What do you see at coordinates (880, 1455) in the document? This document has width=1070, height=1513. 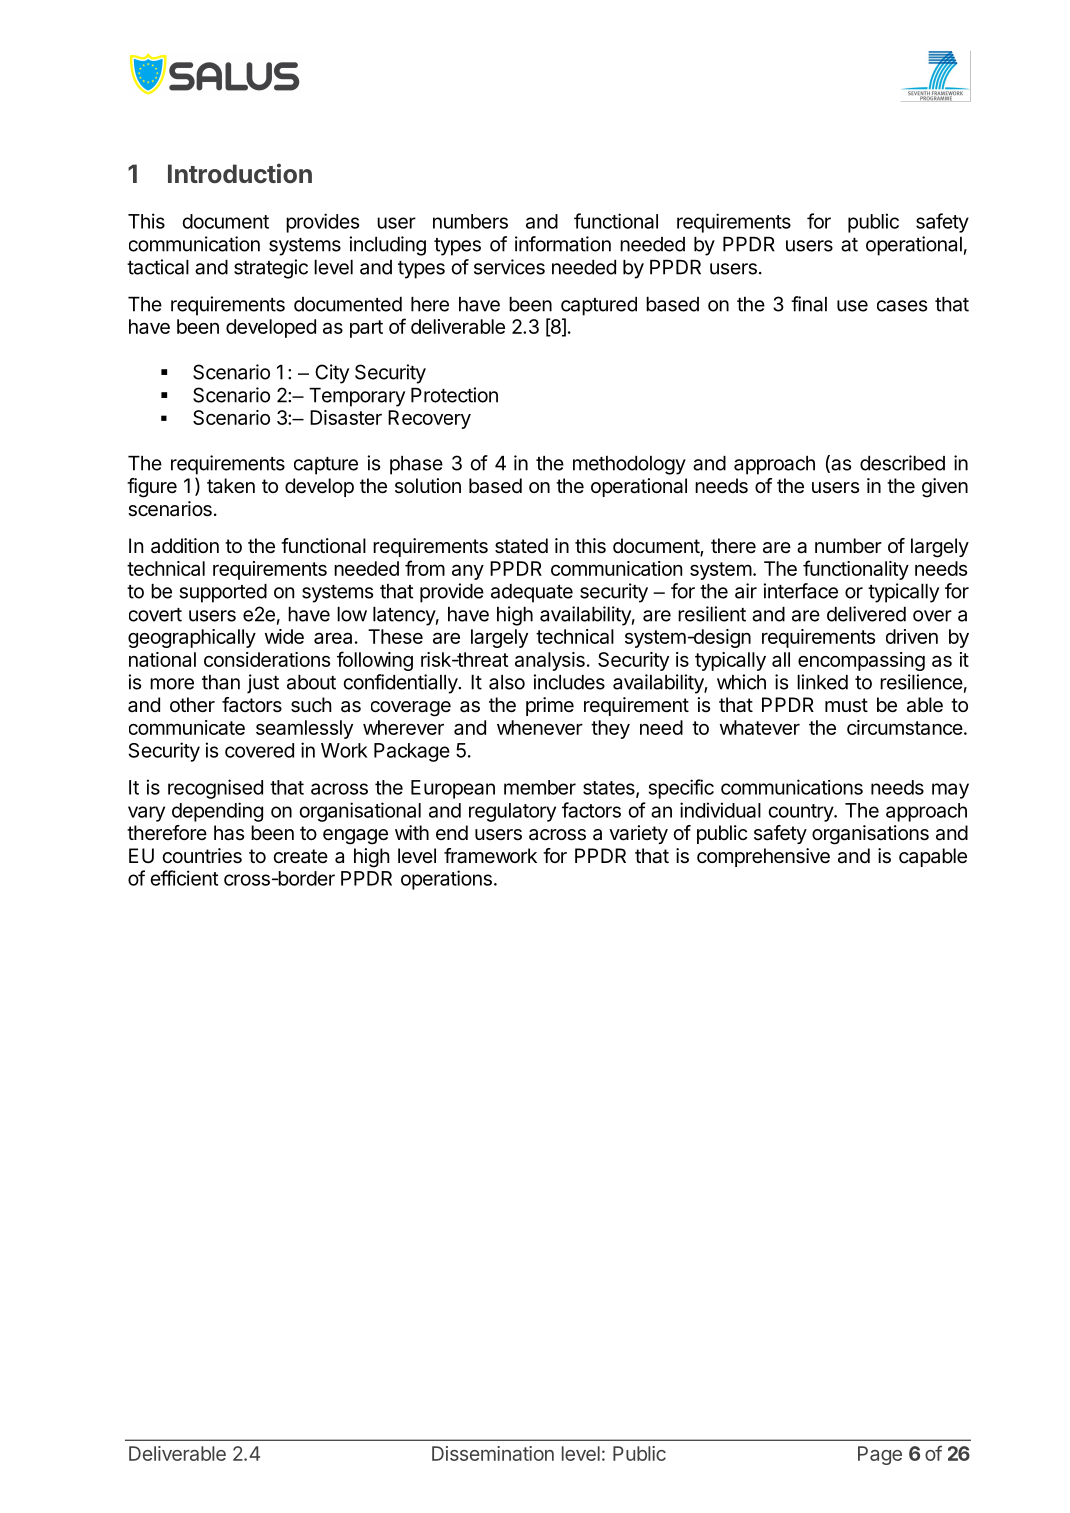 I see `Page` at bounding box center [880, 1455].
